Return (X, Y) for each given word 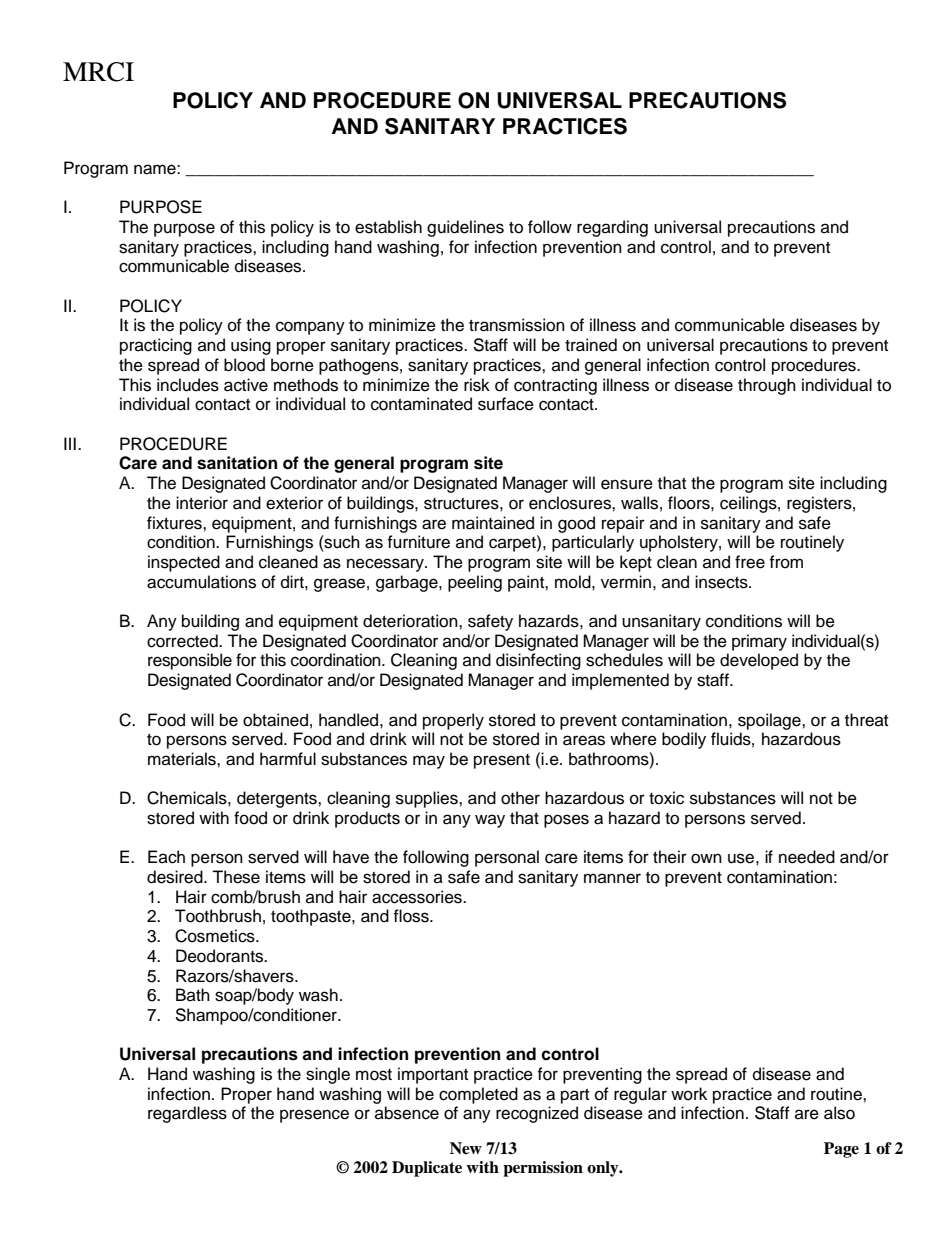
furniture (418, 542)
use (741, 858)
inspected (184, 563)
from (786, 562)
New (466, 1148)
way (490, 821)
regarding (612, 228)
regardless (187, 1114)
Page (841, 1150)
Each (166, 857)
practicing (156, 346)
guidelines (465, 228)
